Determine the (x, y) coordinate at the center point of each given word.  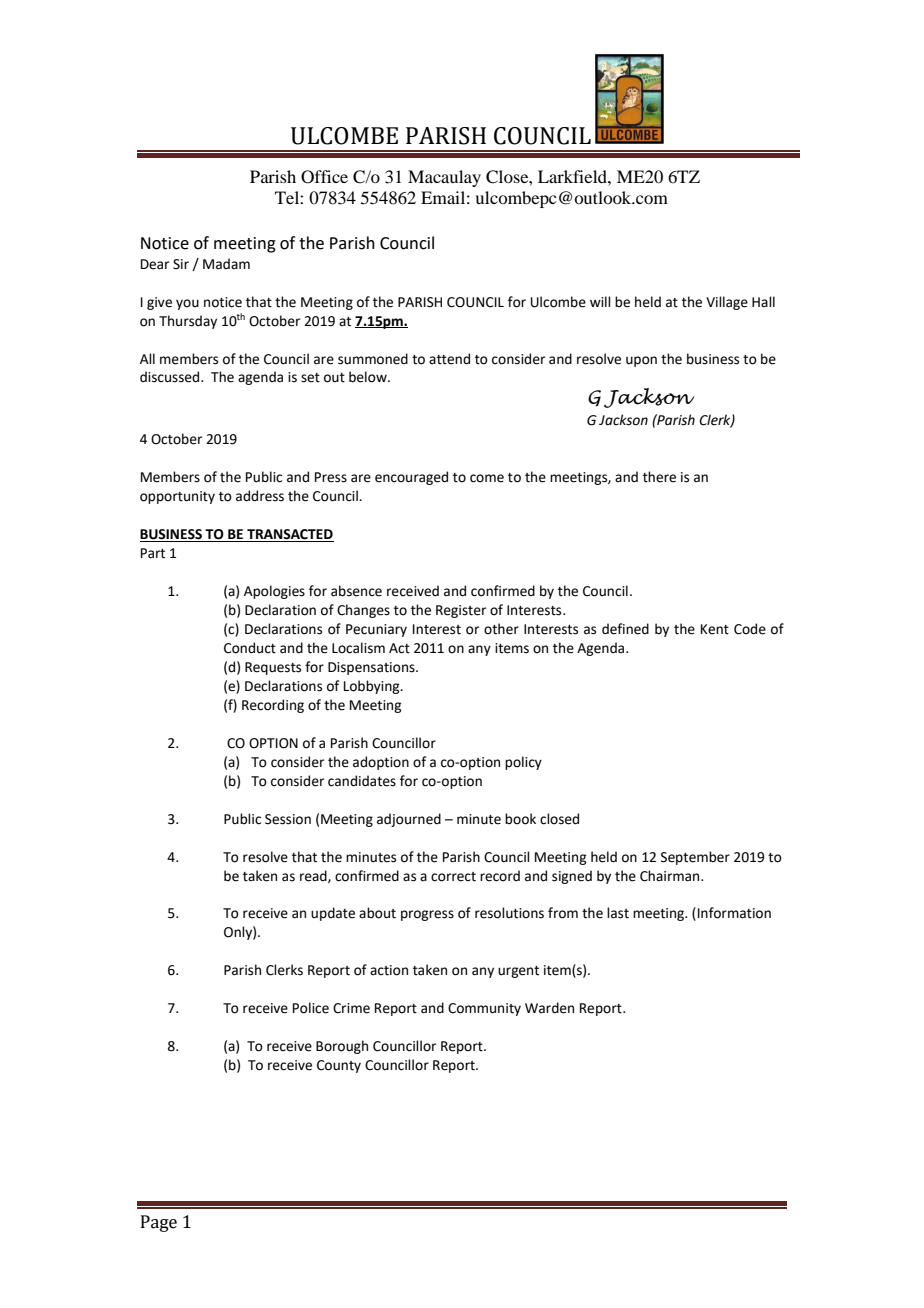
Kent (715, 629)
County (339, 1066)
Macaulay (444, 178)
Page (159, 1223)
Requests (273, 668)
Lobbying (373, 687)
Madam (226, 264)
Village (727, 303)
